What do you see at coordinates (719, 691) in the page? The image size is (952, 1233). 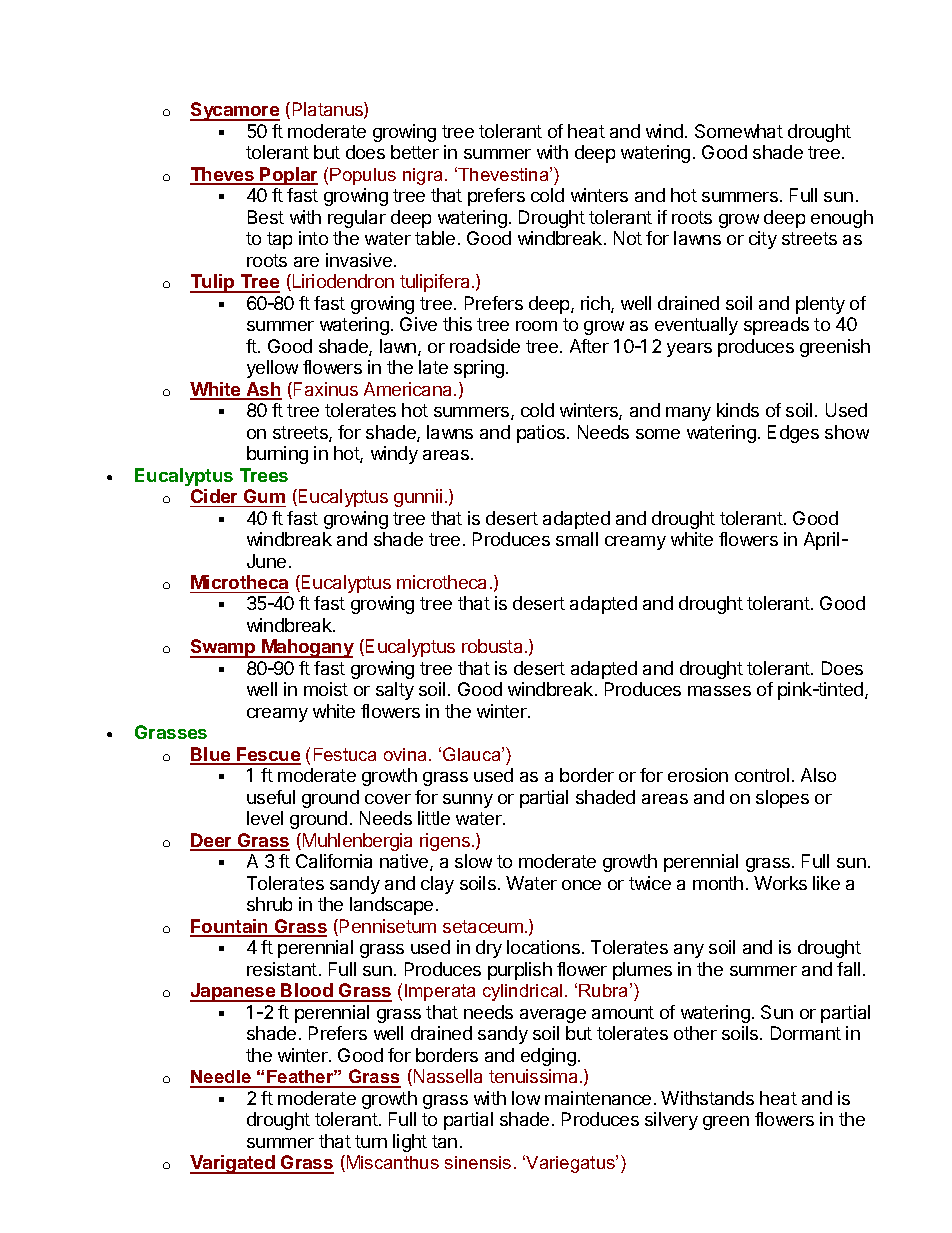 I see `masses` at bounding box center [719, 691].
